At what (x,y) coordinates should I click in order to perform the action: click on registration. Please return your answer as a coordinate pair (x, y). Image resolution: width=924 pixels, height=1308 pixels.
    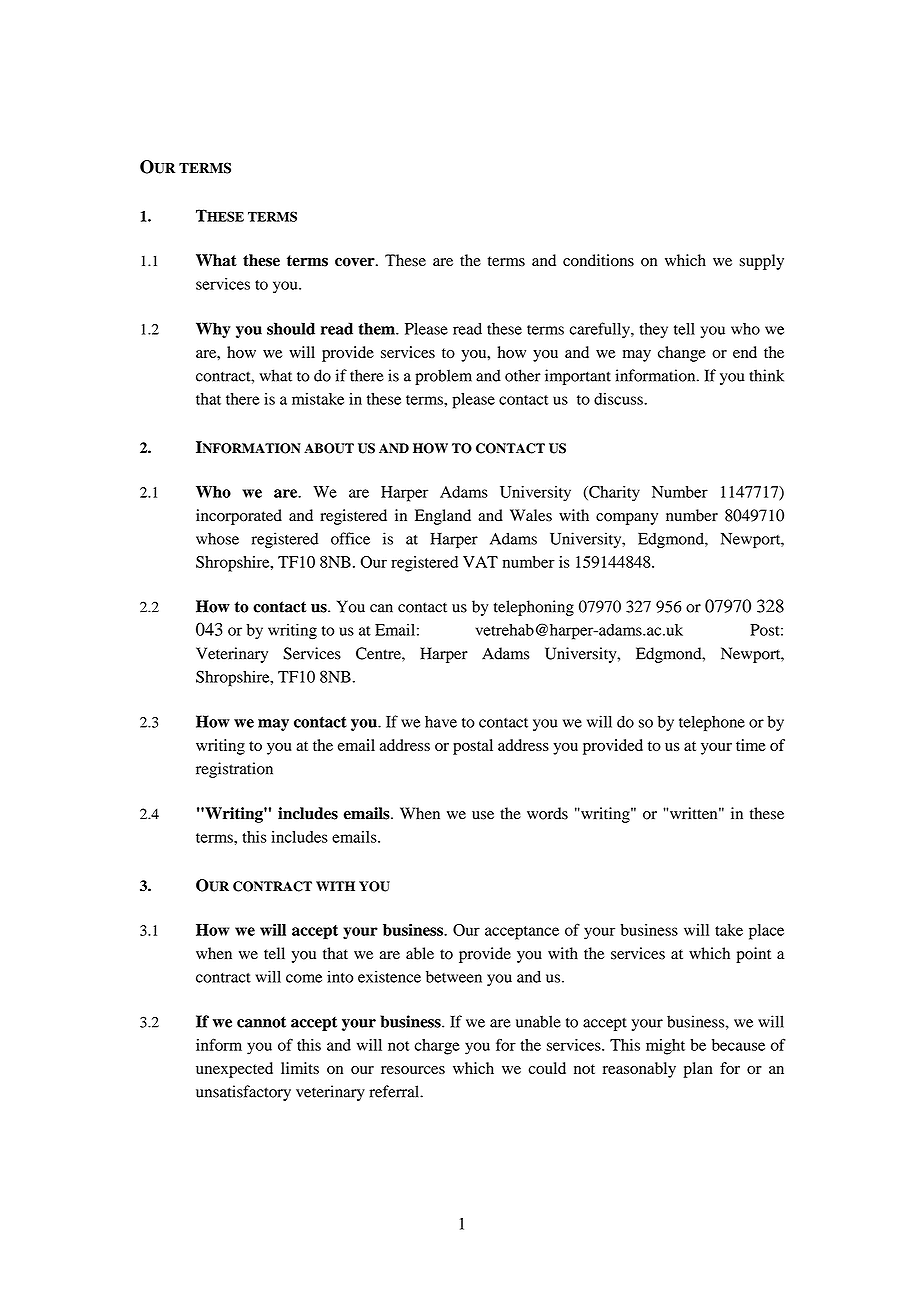
    Looking at the image, I should click on (234, 770).
